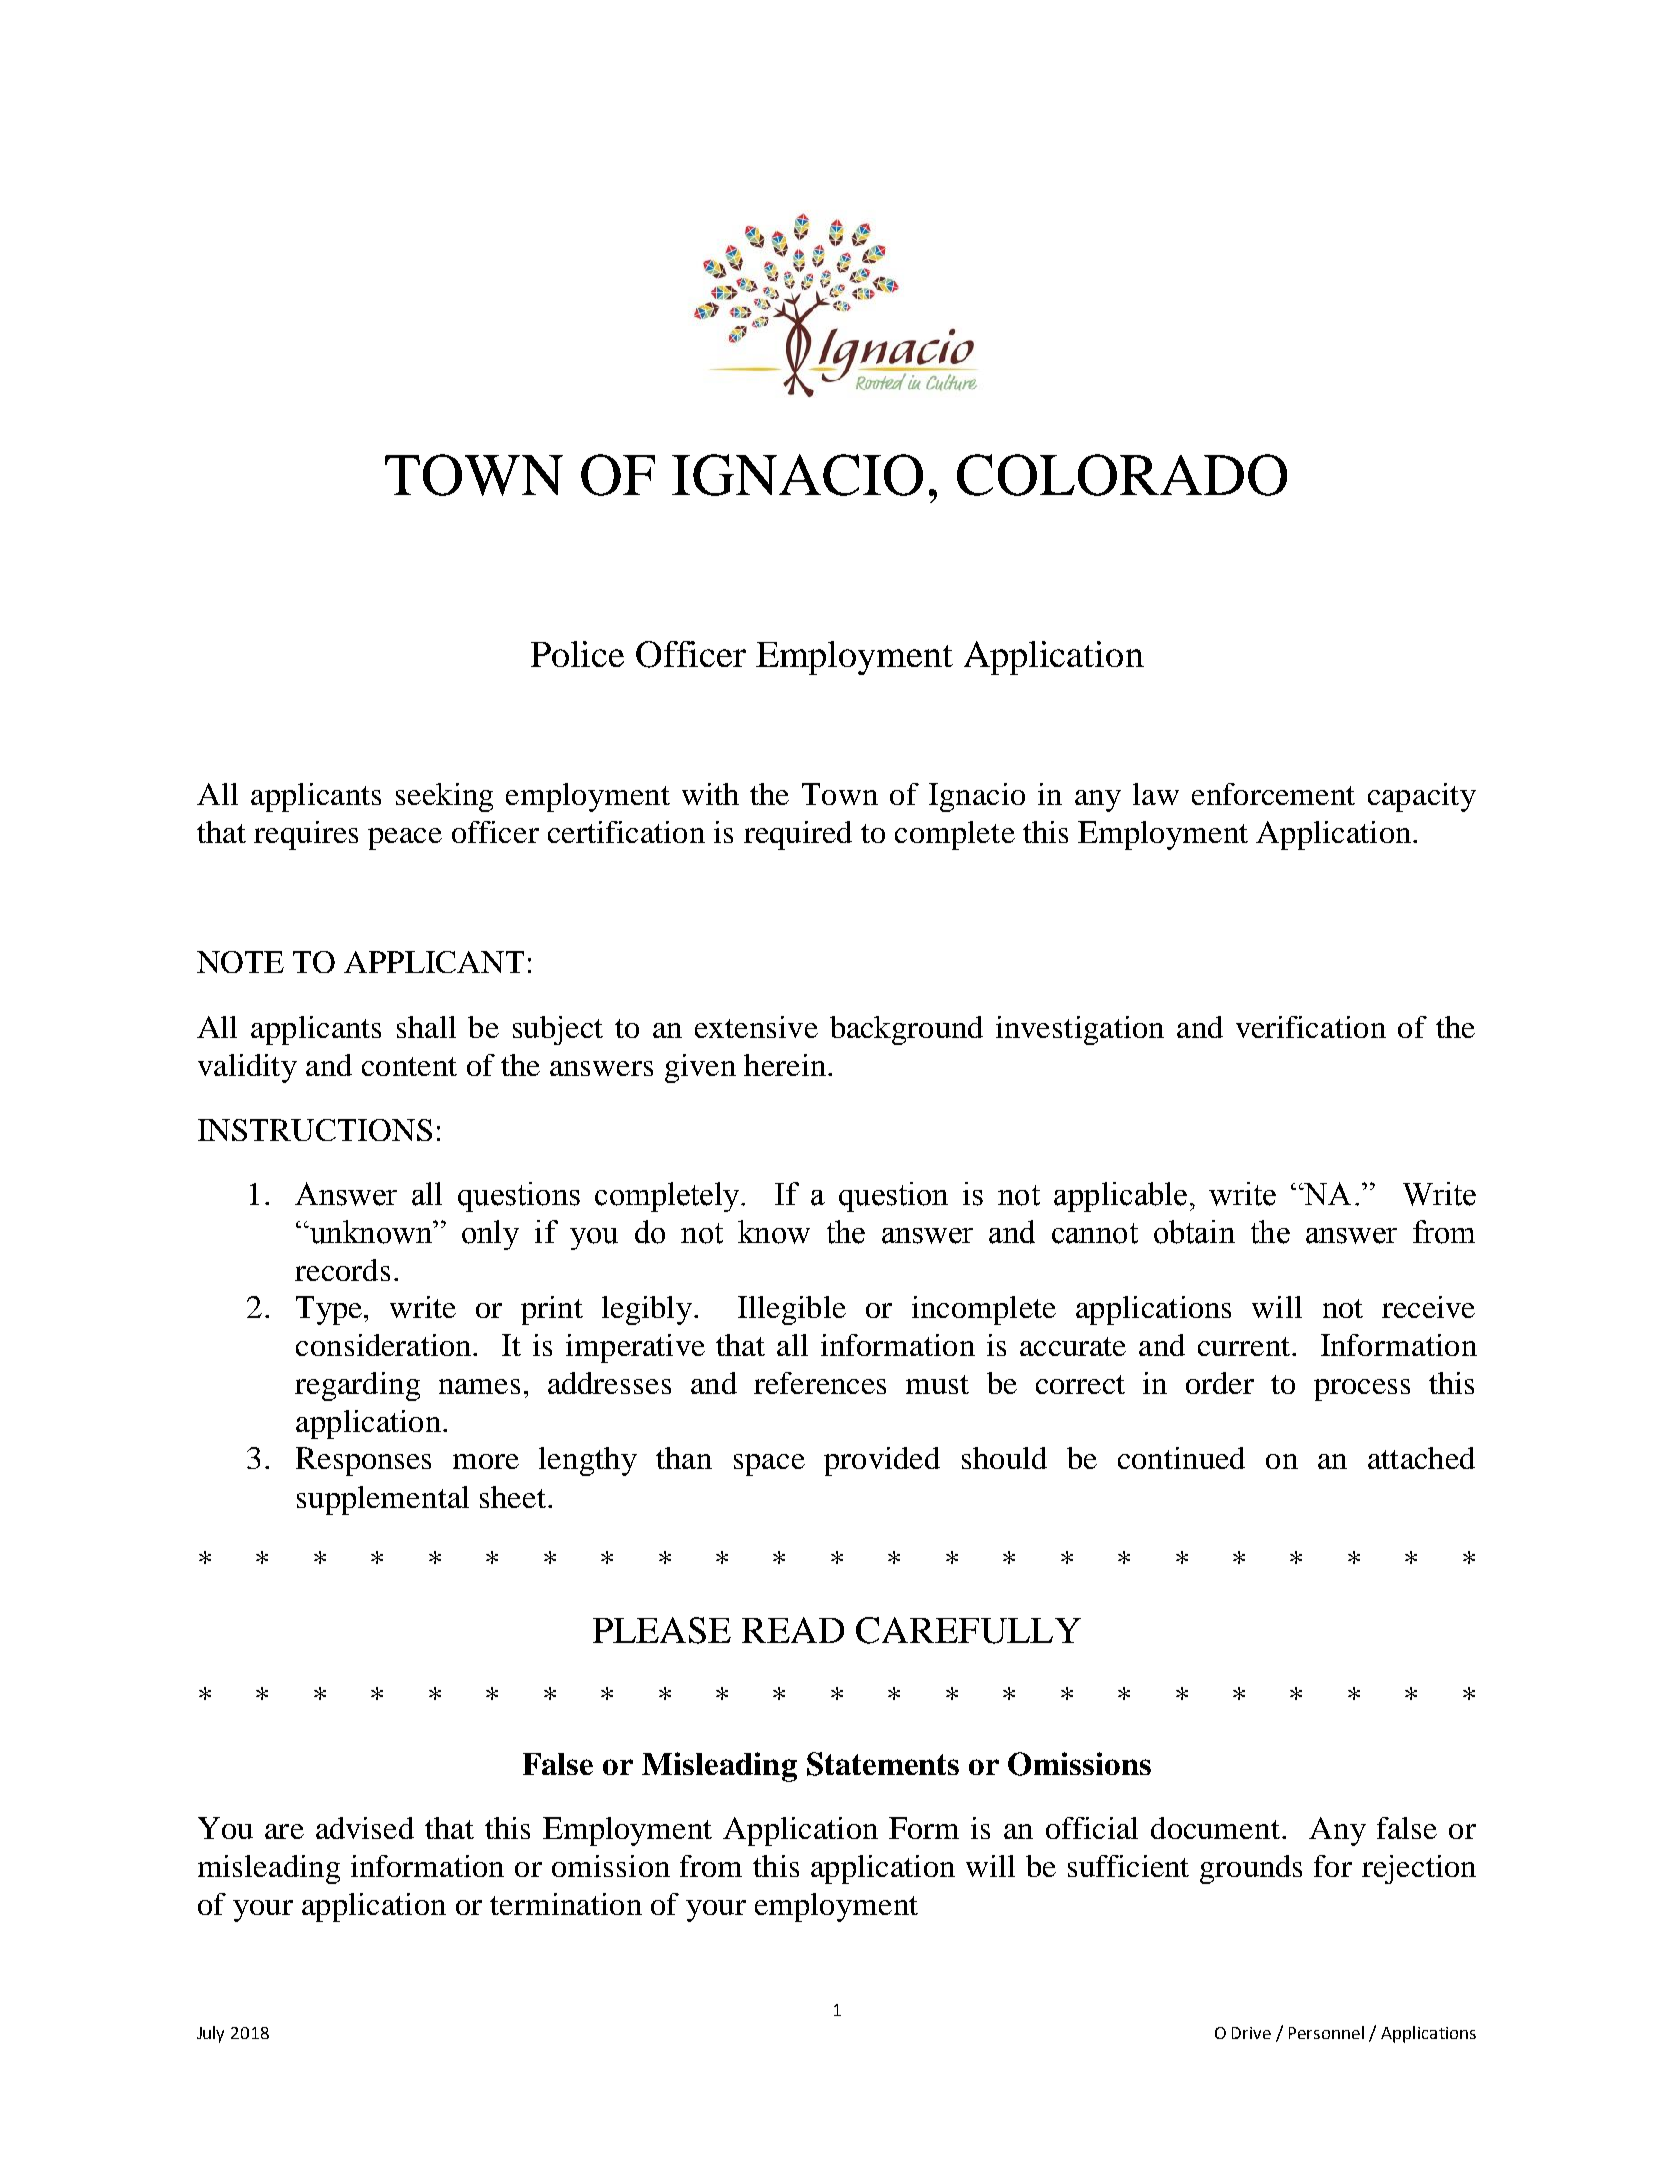 This screenshot has width=1674, height=2166. What do you see at coordinates (1273, 794) in the screenshot?
I see `enforcement` at bounding box center [1273, 794].
